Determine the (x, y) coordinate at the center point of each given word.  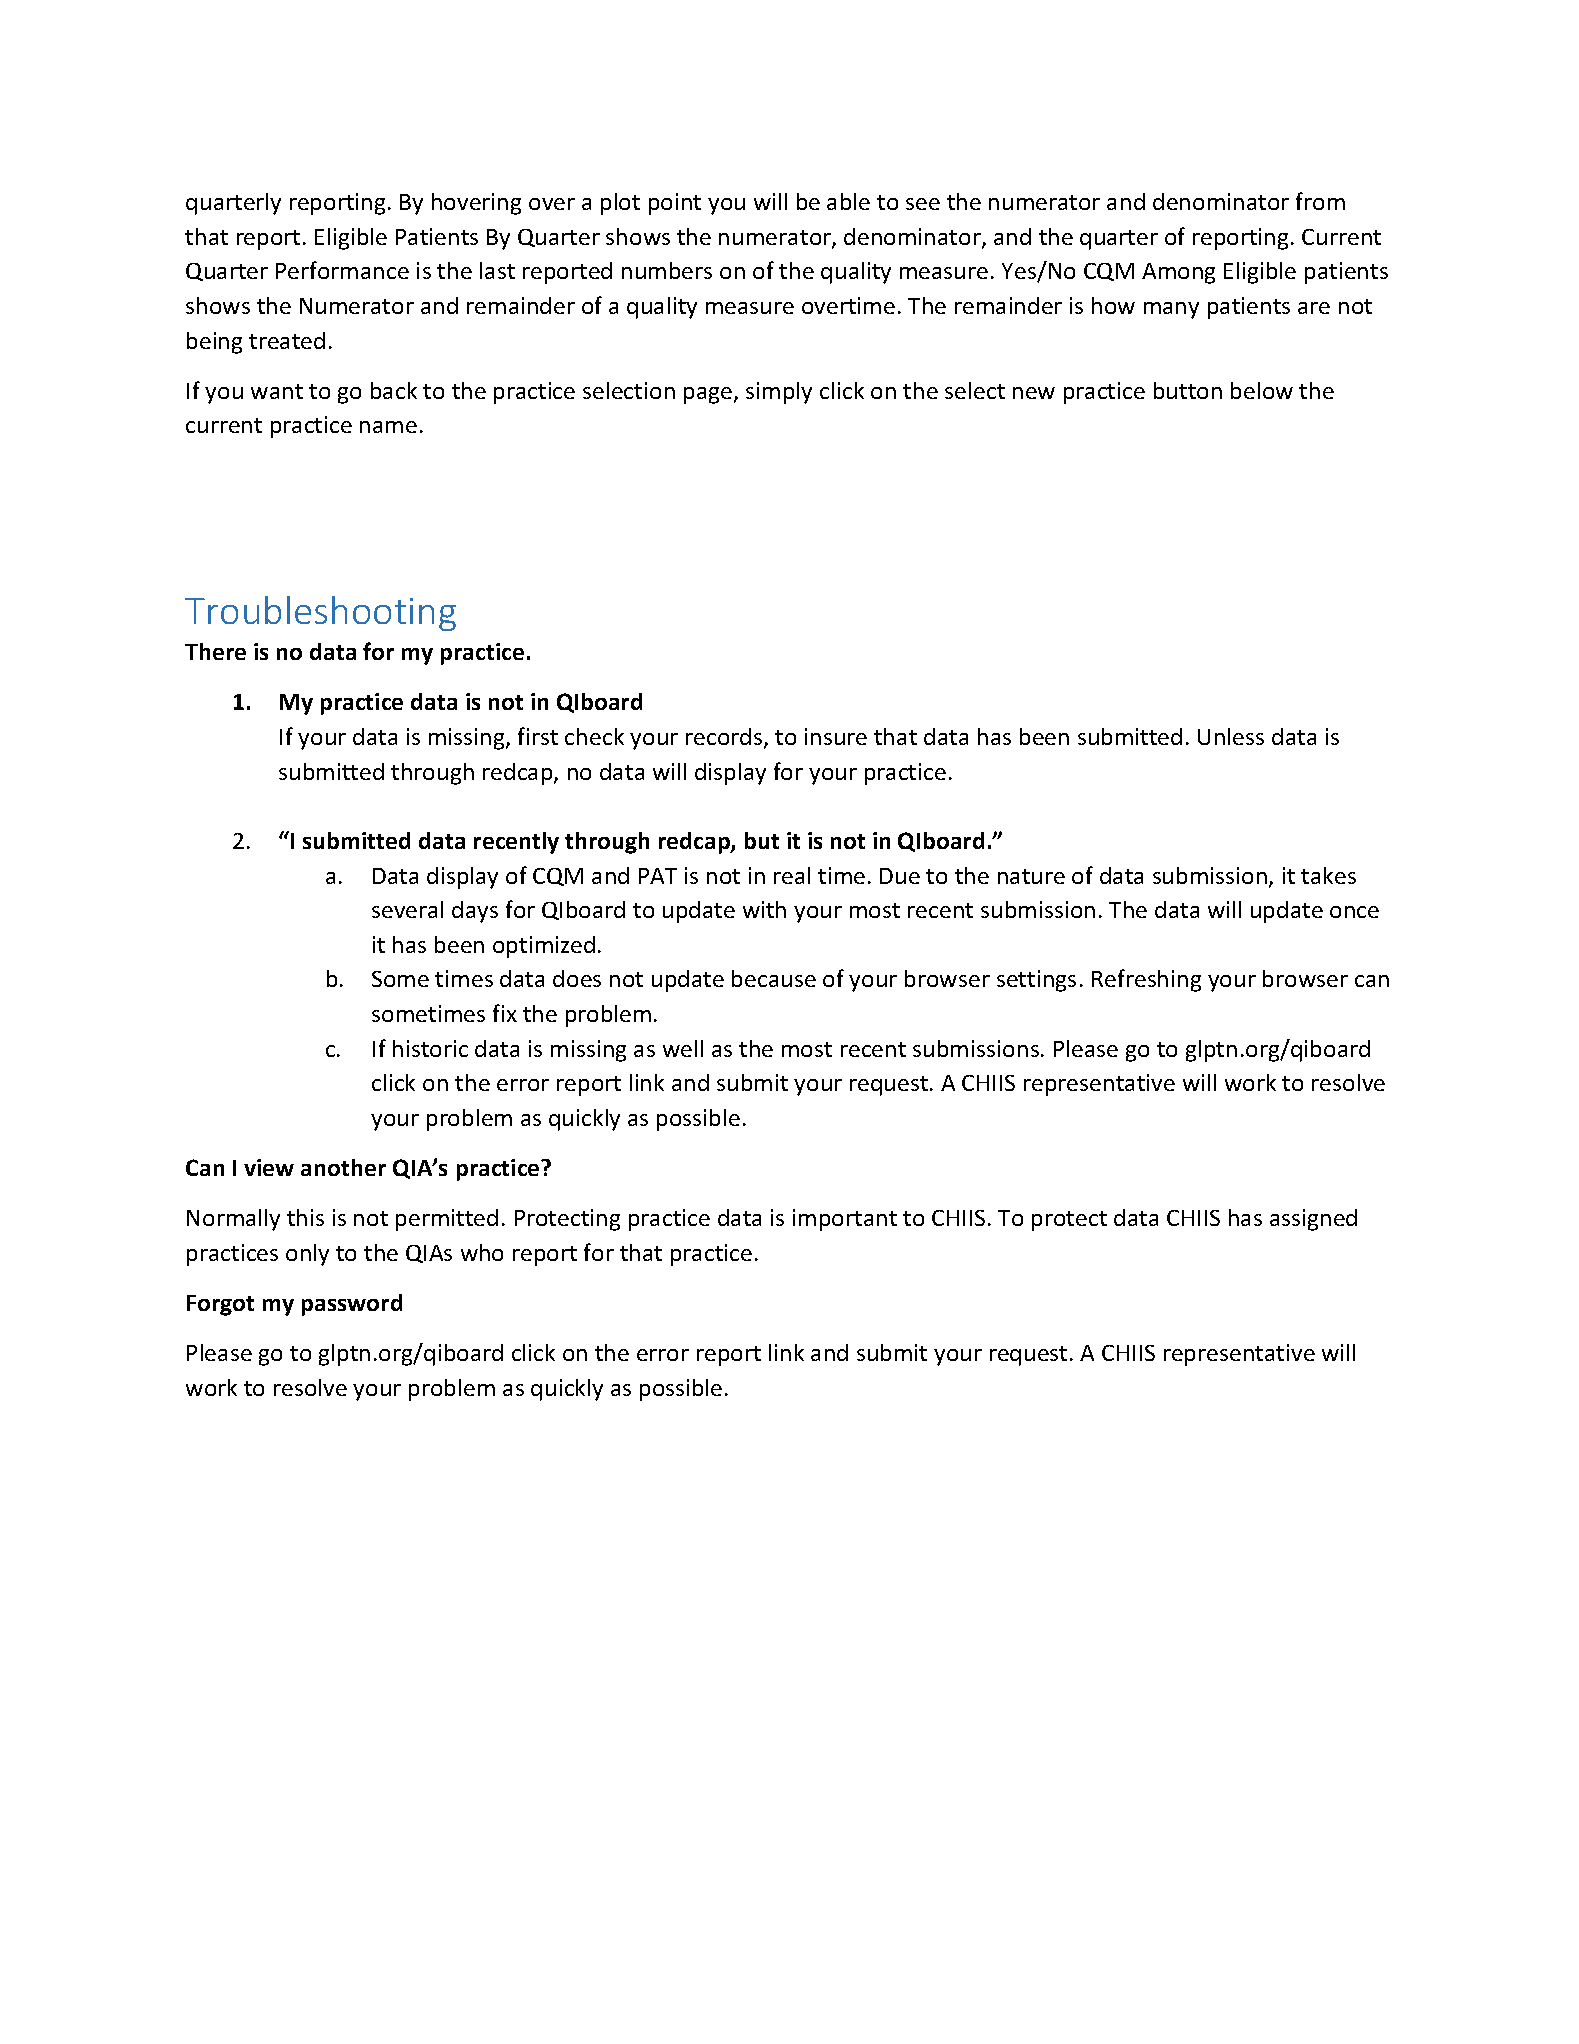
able (848, 201)
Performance (342, 270)
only (307, 1255)
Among (1178, 273)
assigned (1313, 1220)
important (845, 1220)
